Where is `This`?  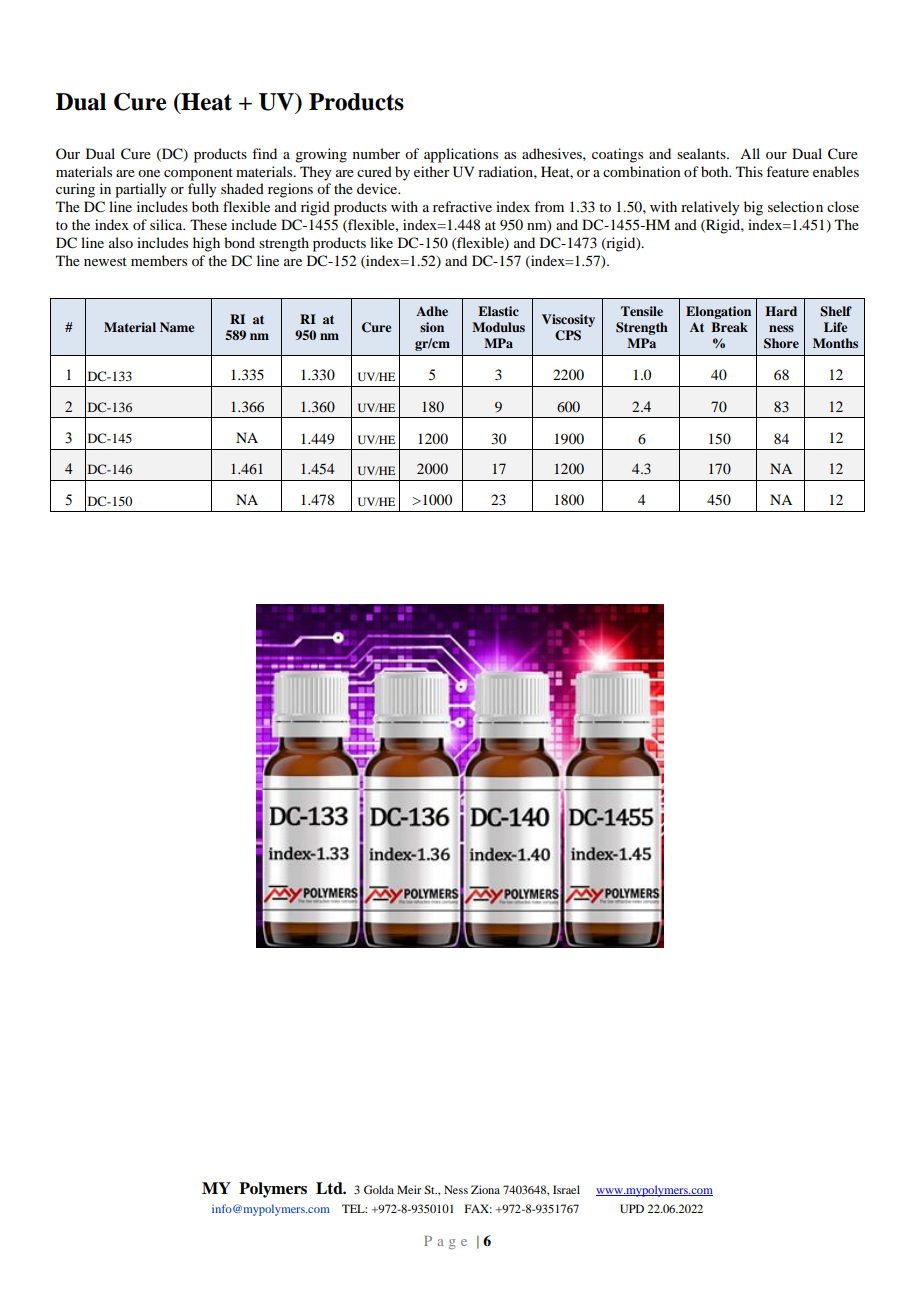
This is located at coordinates (749, 171).
